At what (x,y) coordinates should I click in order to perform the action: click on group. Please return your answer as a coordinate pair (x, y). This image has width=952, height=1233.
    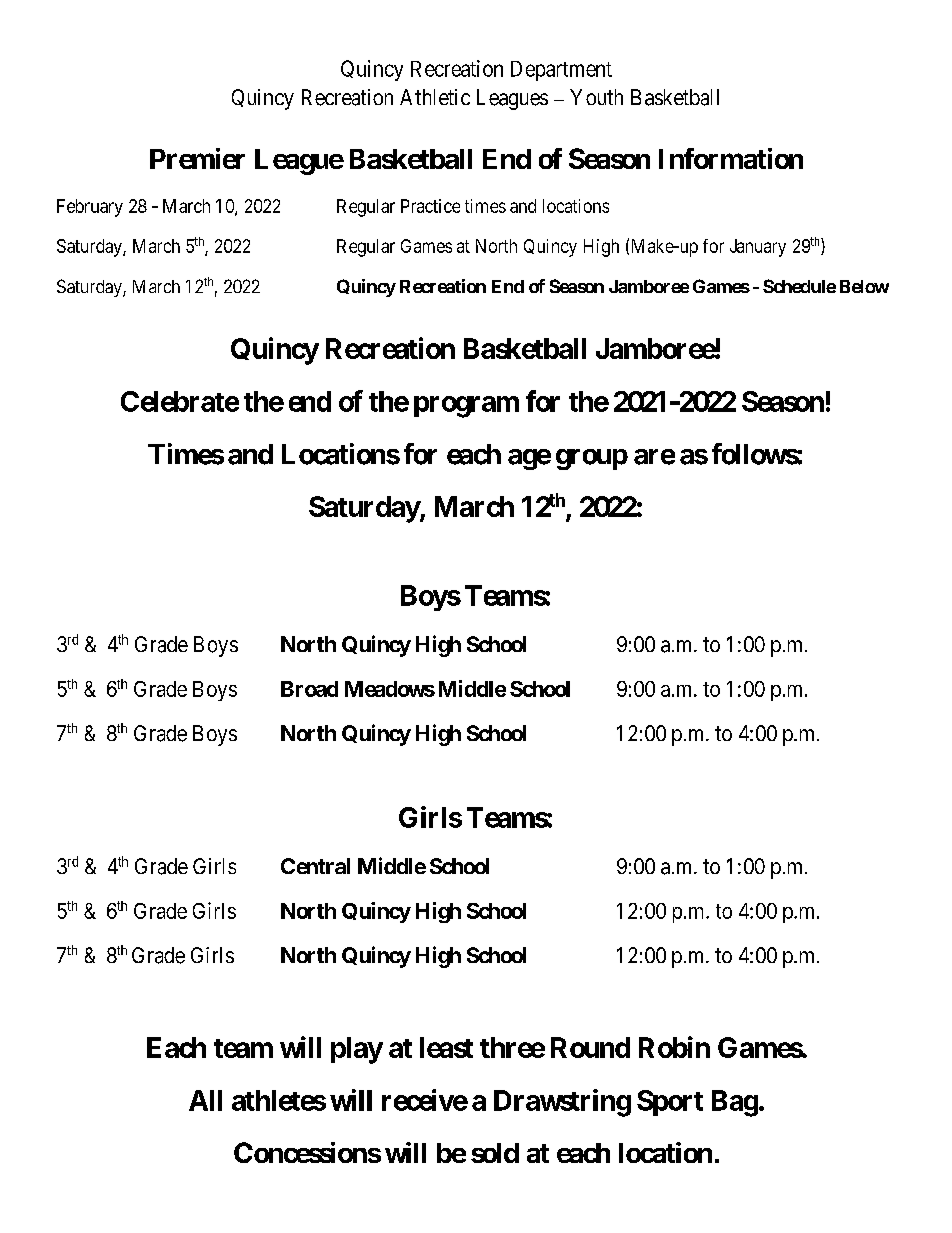
    Looking at the image, I should click on (592, 459).
